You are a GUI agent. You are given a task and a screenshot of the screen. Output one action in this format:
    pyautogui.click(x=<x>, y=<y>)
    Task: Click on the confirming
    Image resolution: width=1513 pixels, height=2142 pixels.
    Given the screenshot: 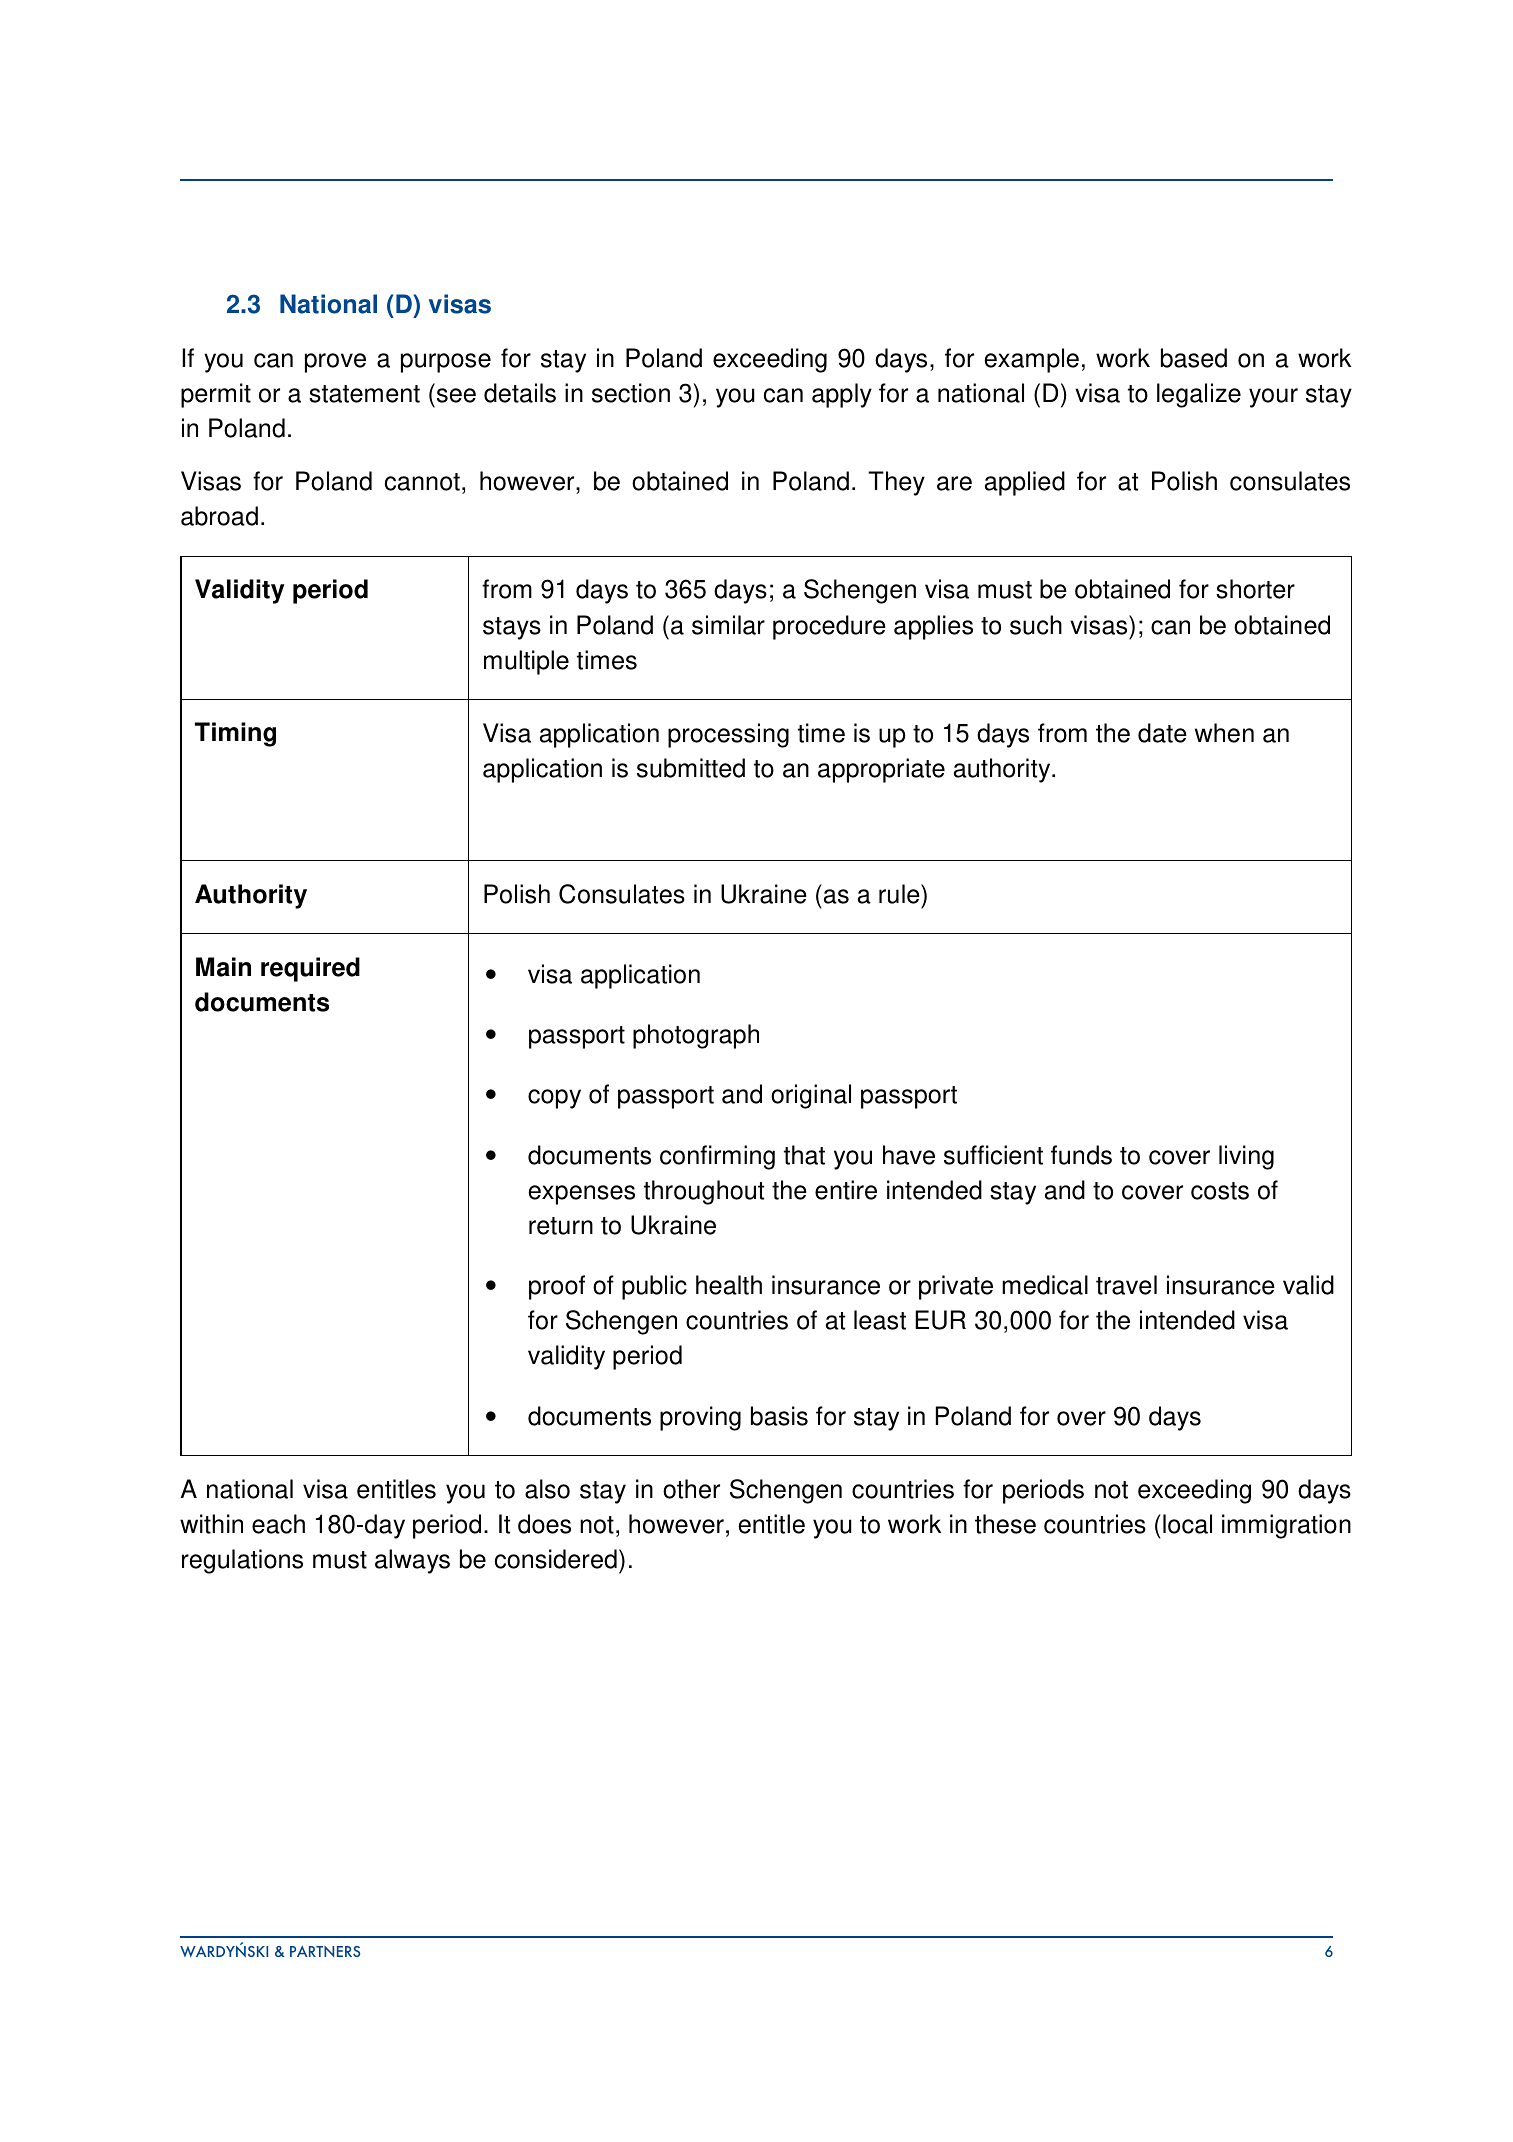 What is the action you would take?
    pyautogui.click(x=717, y=1157)
